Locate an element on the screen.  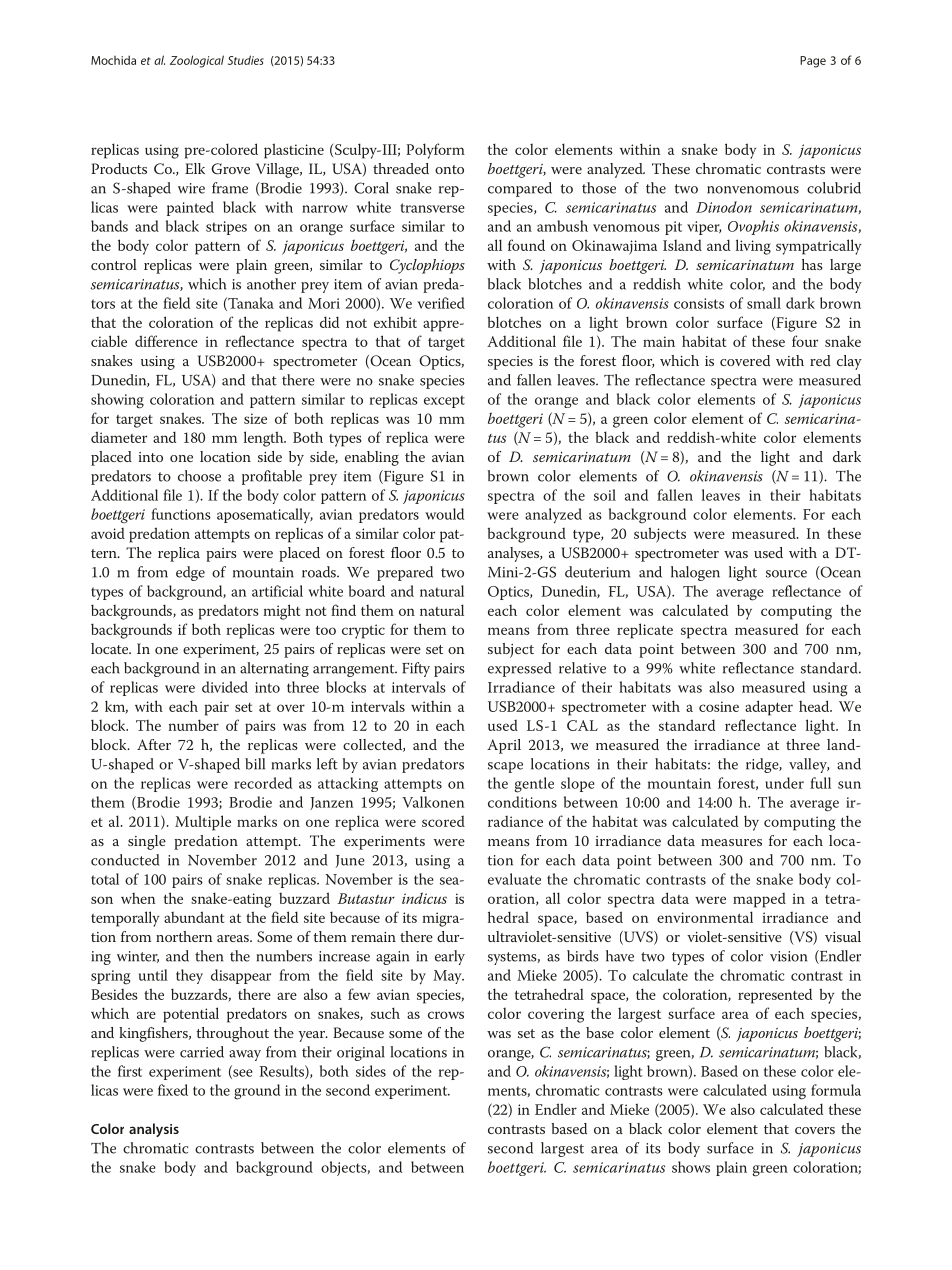
mapped is located at coordinates (759, 900).
